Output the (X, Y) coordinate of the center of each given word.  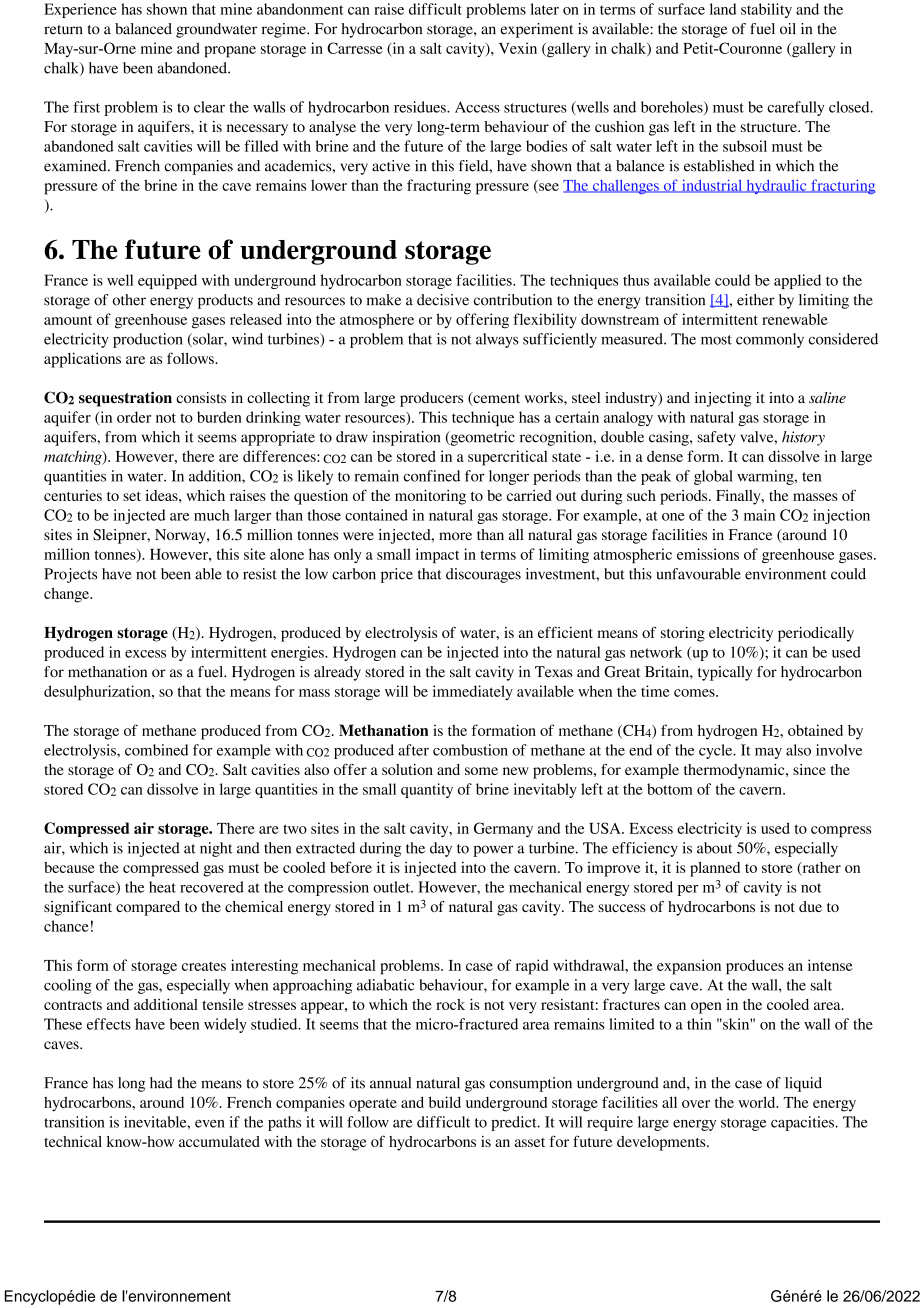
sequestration (125, 399)
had (161, 1083)
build (445, 1102)
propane (230, 52)
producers (431, 399)
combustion (470, 750)
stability (766, 10)
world (758, 1102)
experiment (536, 30)
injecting (723, 399)
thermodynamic (735, 771)
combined (156, 750)
